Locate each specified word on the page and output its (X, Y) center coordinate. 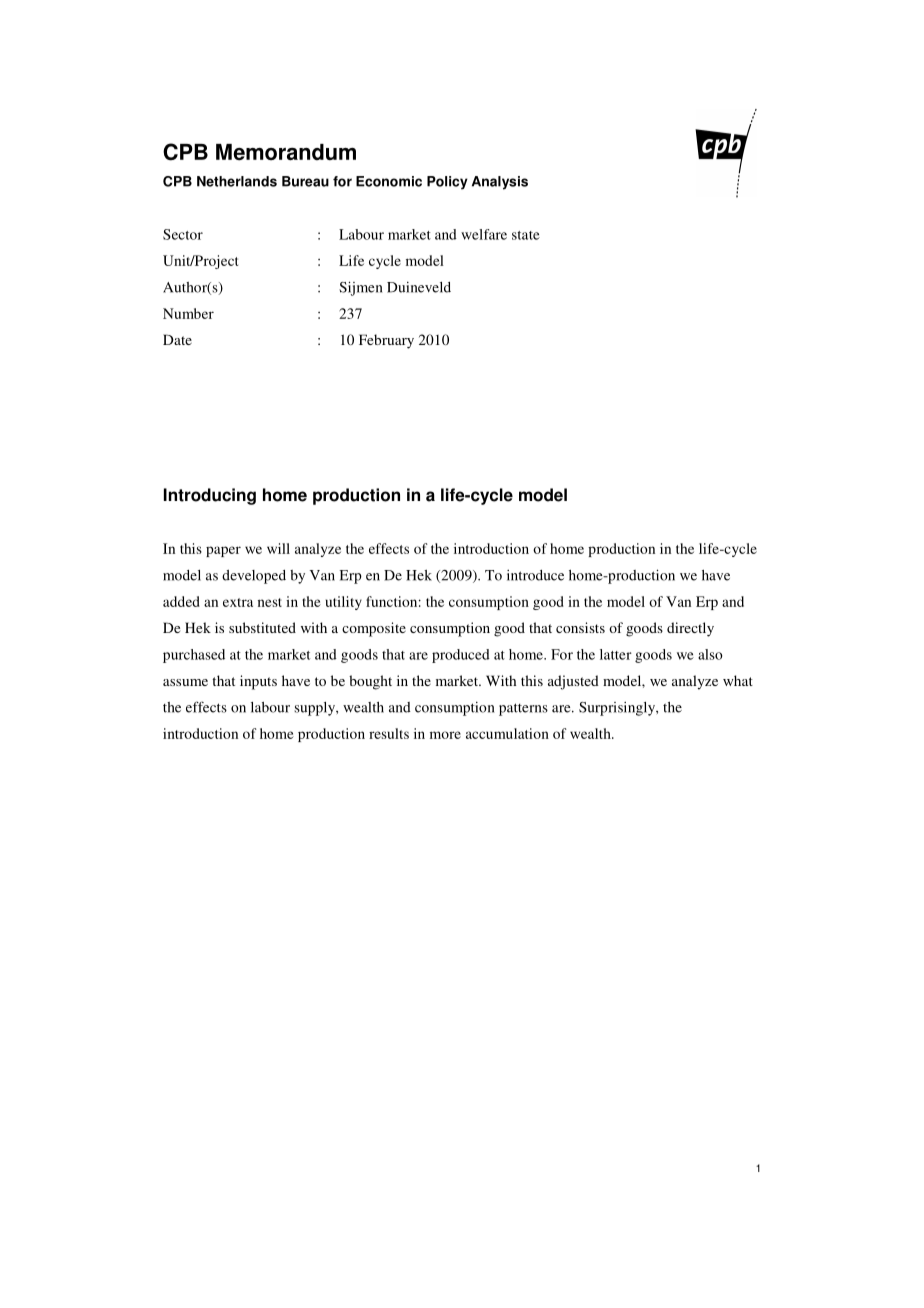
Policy (447, 183)
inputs (258, 682)
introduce (535, 575)
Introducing (210, 496)
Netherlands (237, 181)
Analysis (500, 183)
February (386, 341)
